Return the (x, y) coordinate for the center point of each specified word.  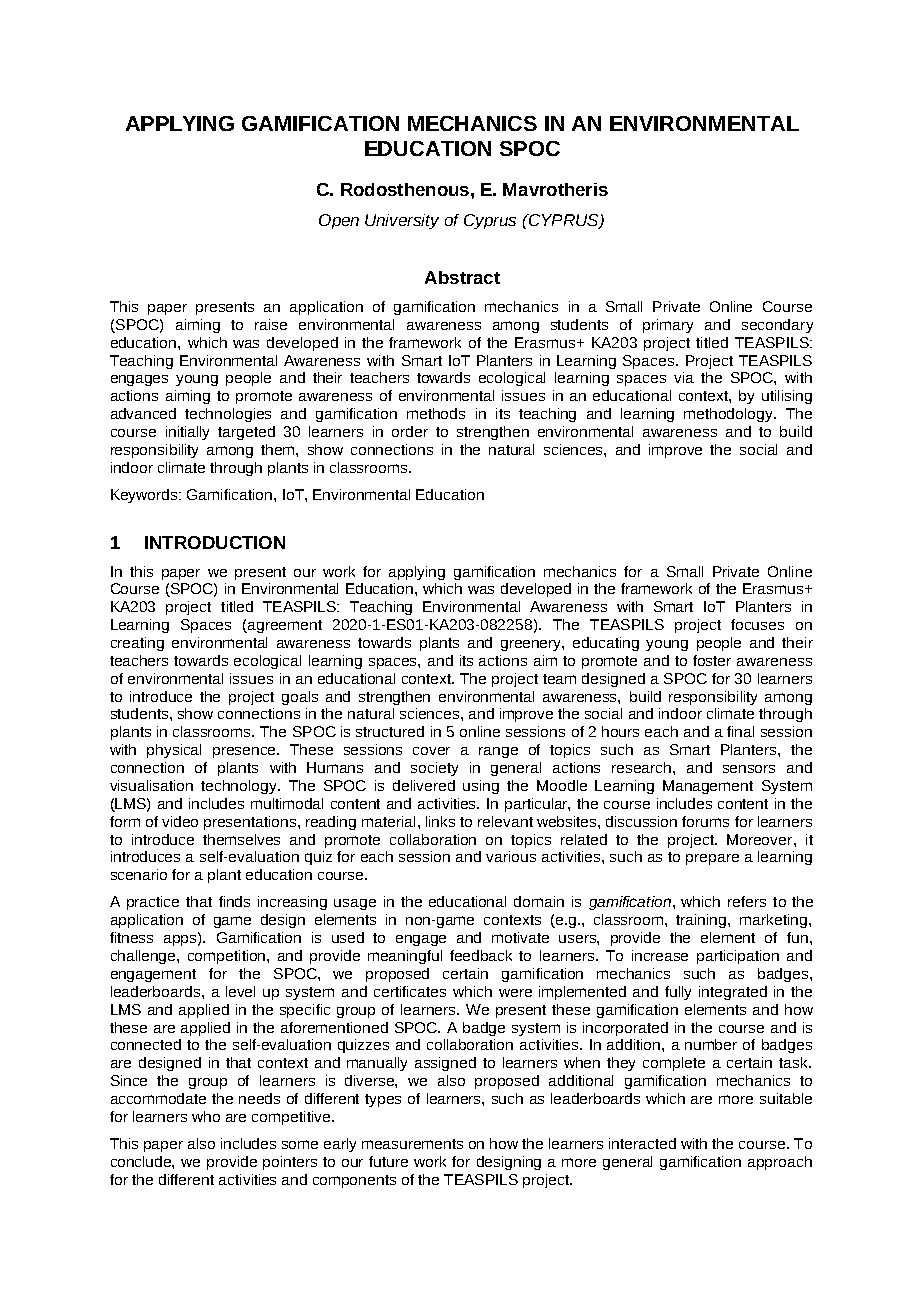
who (206, 1116)
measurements (412, 1144)
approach (780, 1163)
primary (668, 326)
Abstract (462, 277)
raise (271, 324)
